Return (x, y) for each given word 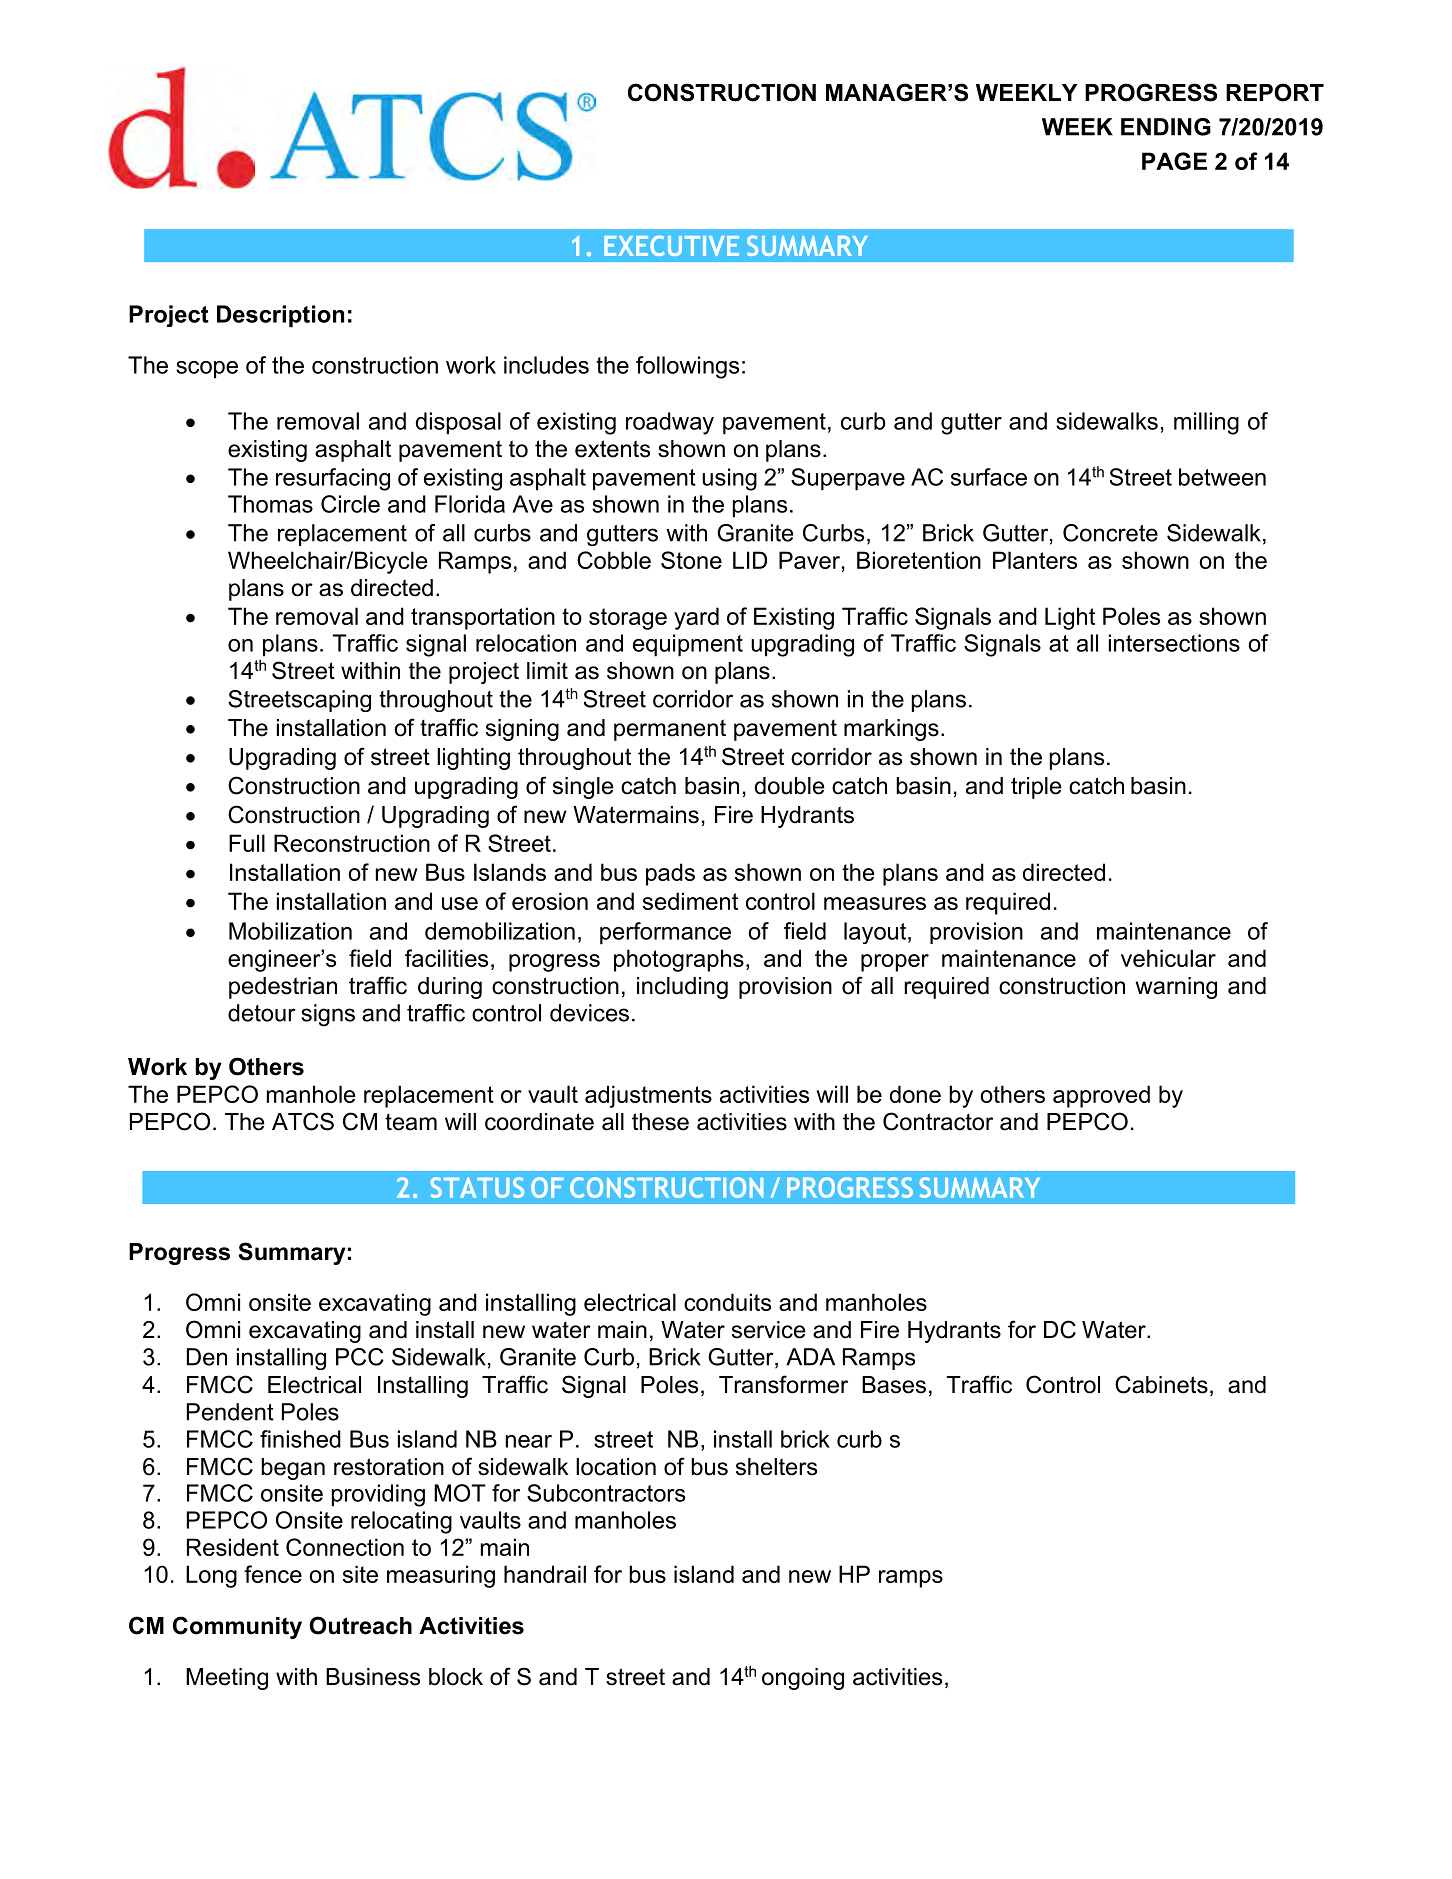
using (729, 479)
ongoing (803, 1679)
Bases (894, 1385)
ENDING (1166, 127)
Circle (350, 504)
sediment (690, 901)
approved (1101, 1096)
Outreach (360, 1625)
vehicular (1168, 958)
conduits (727, 1302)
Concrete (1110, 533)
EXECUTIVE (671, 245)
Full (247, 843)
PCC (360, 1357)
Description (280, 316)
